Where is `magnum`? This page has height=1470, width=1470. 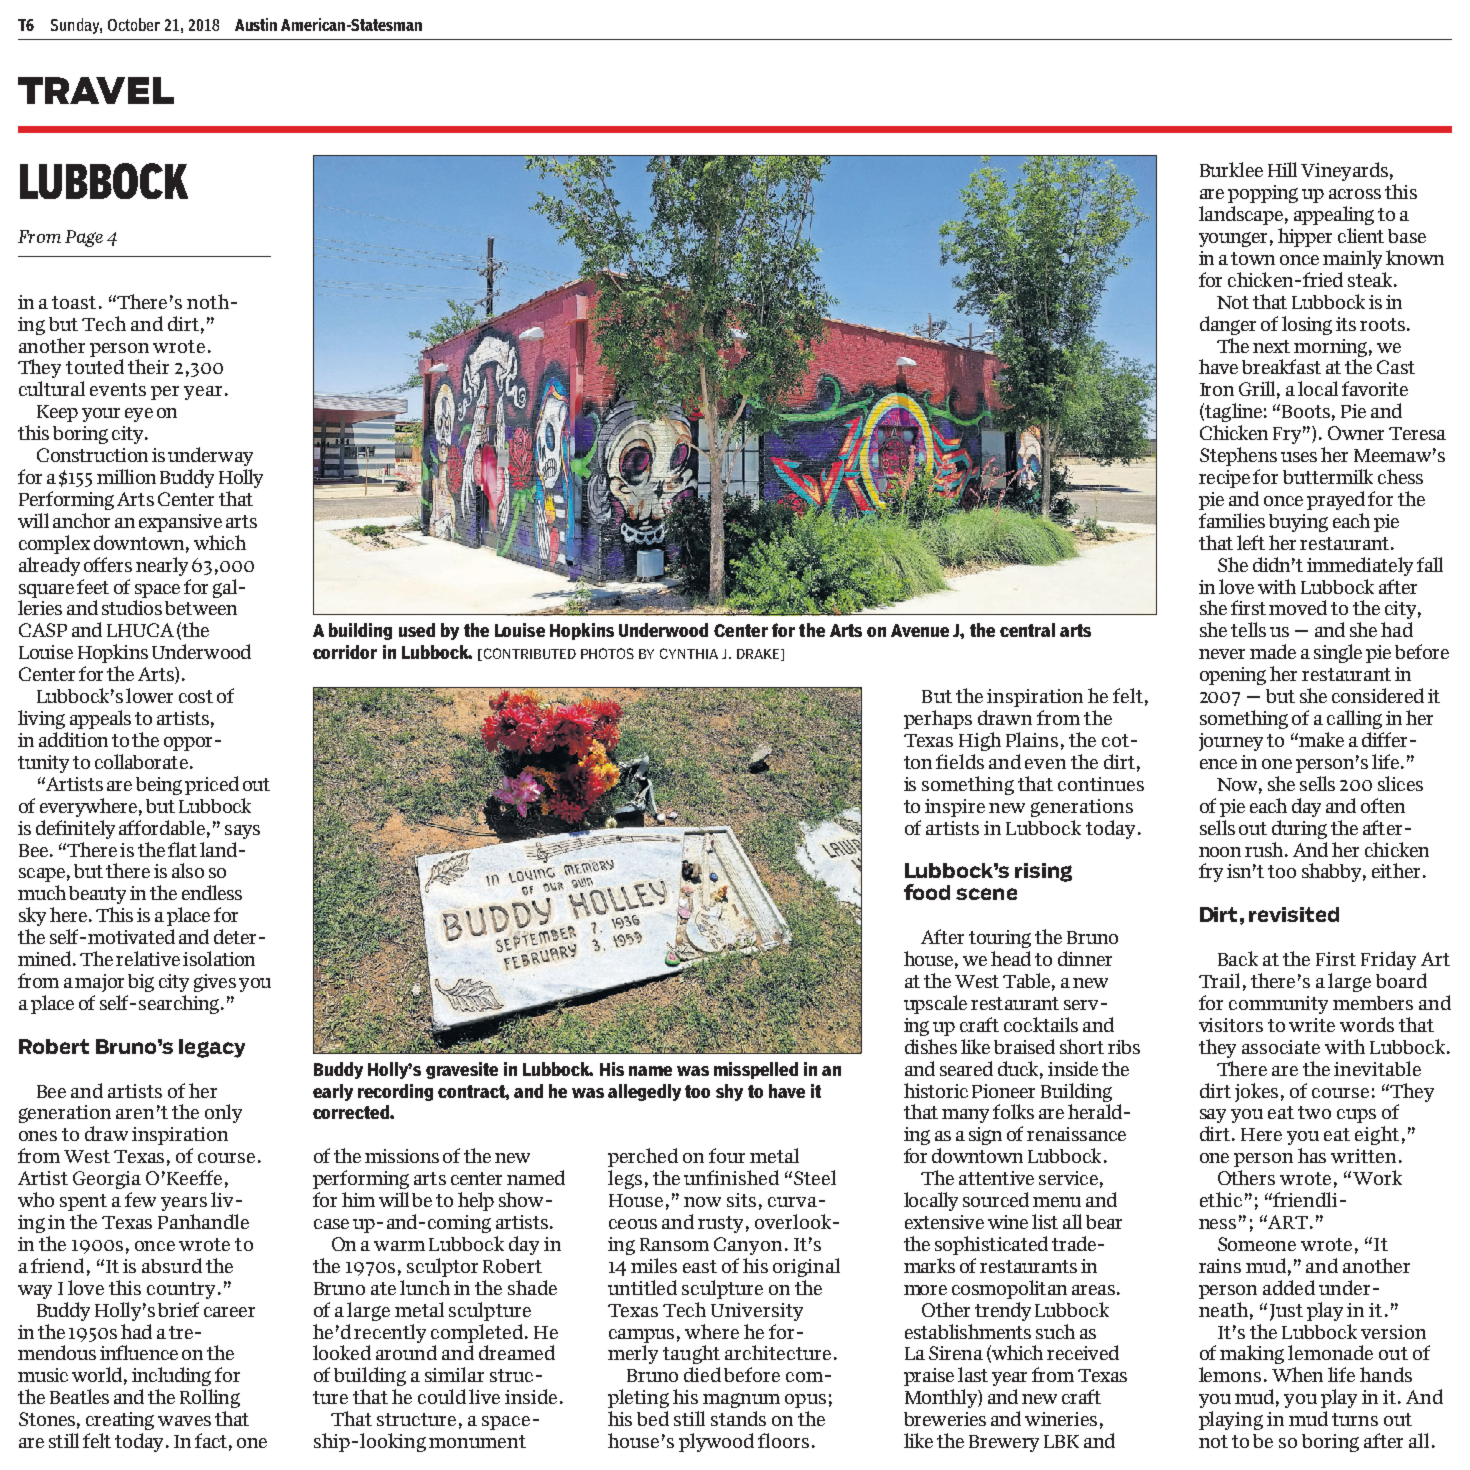 magnum is located at coordinates (741, 1400).
